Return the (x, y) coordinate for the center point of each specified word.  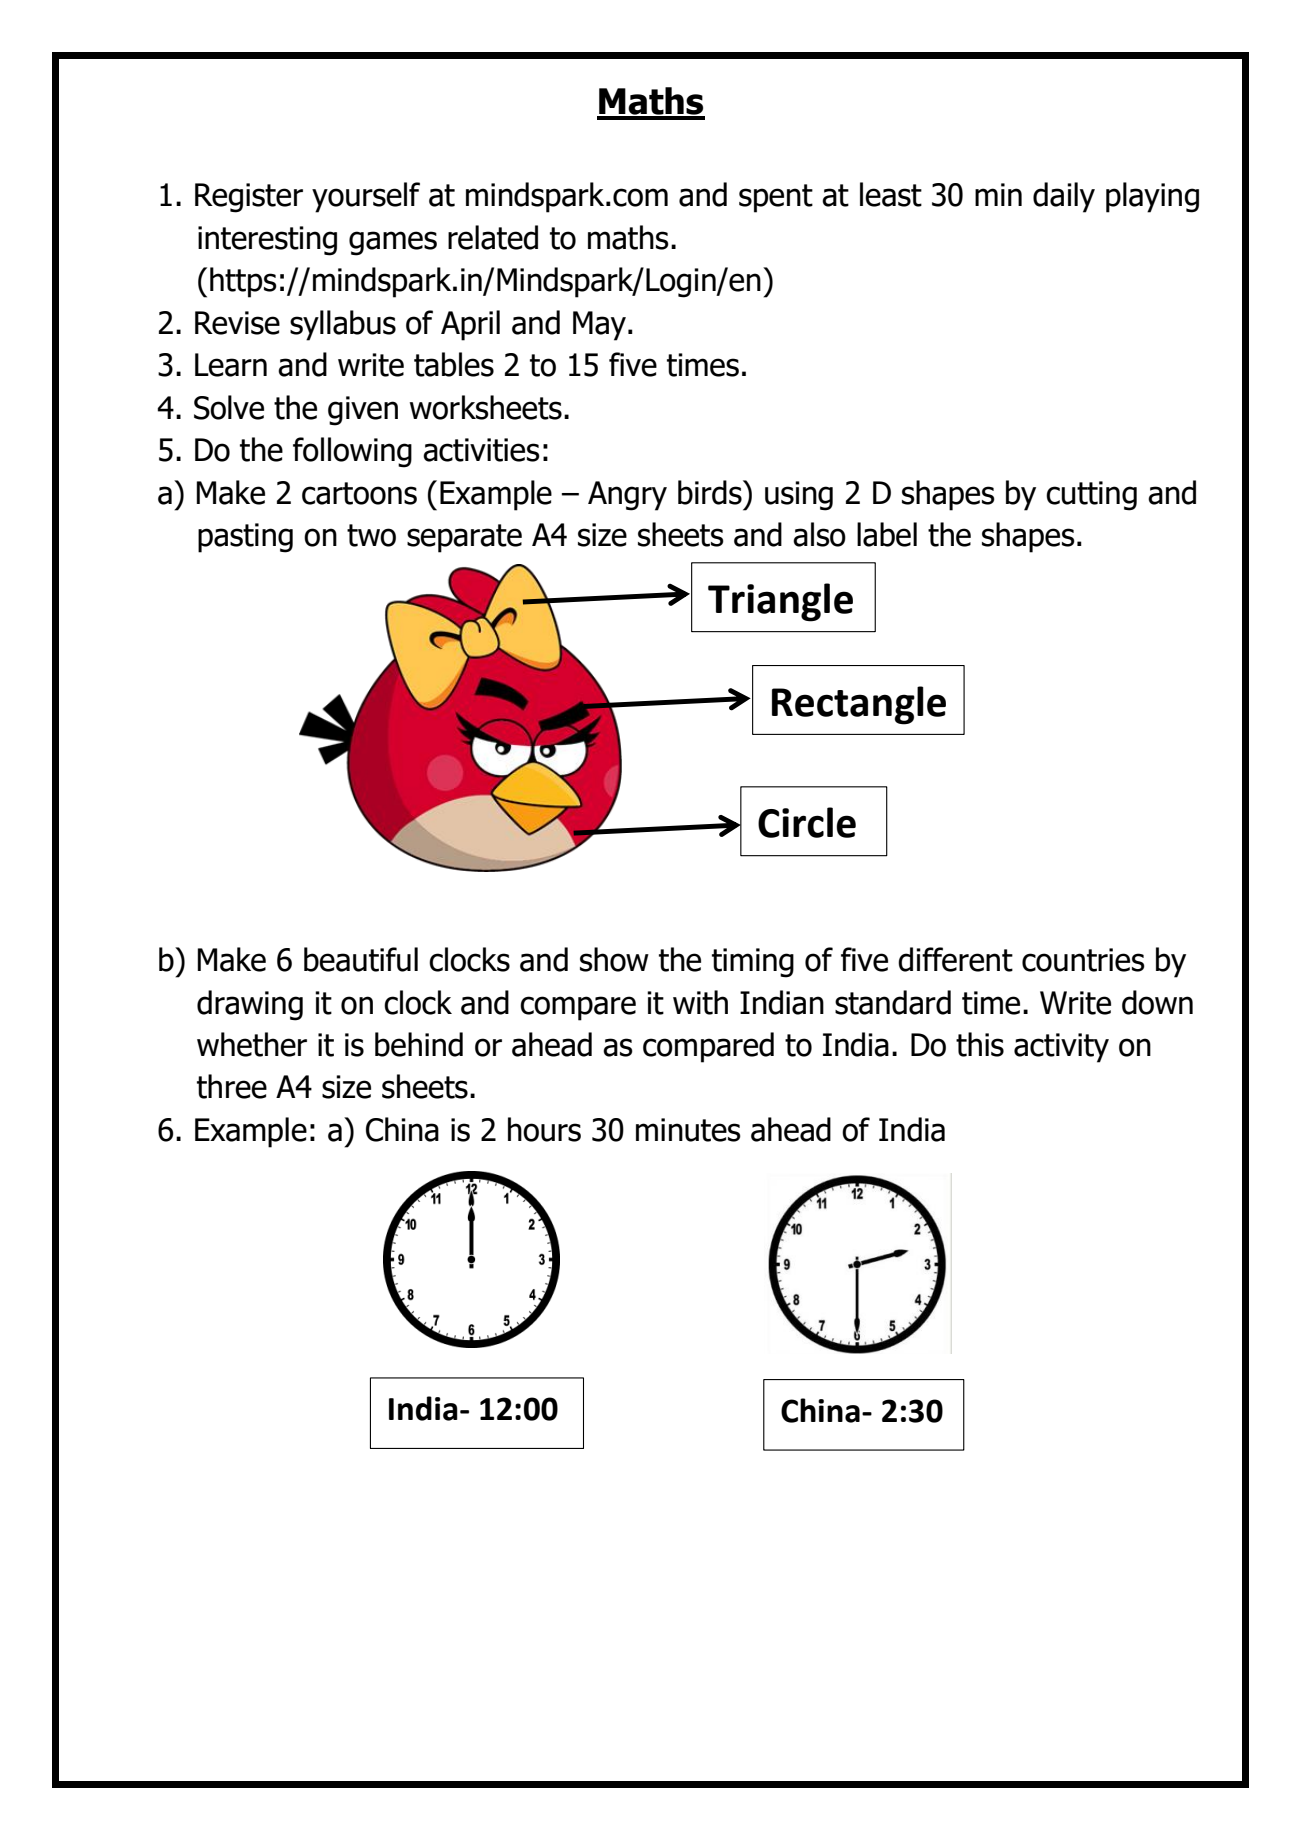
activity (1061, 1048)
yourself (366, 197)
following (352, 452)
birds (711, 492)
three (232, 1086)
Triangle (780, 602)
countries (1083, 960)
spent (776, 198)
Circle (807, 822)
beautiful (361, 959)
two (371, 535)
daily (1064, 197)
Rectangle (859, 705)
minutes (688, 1130)
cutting (1091, 496)
